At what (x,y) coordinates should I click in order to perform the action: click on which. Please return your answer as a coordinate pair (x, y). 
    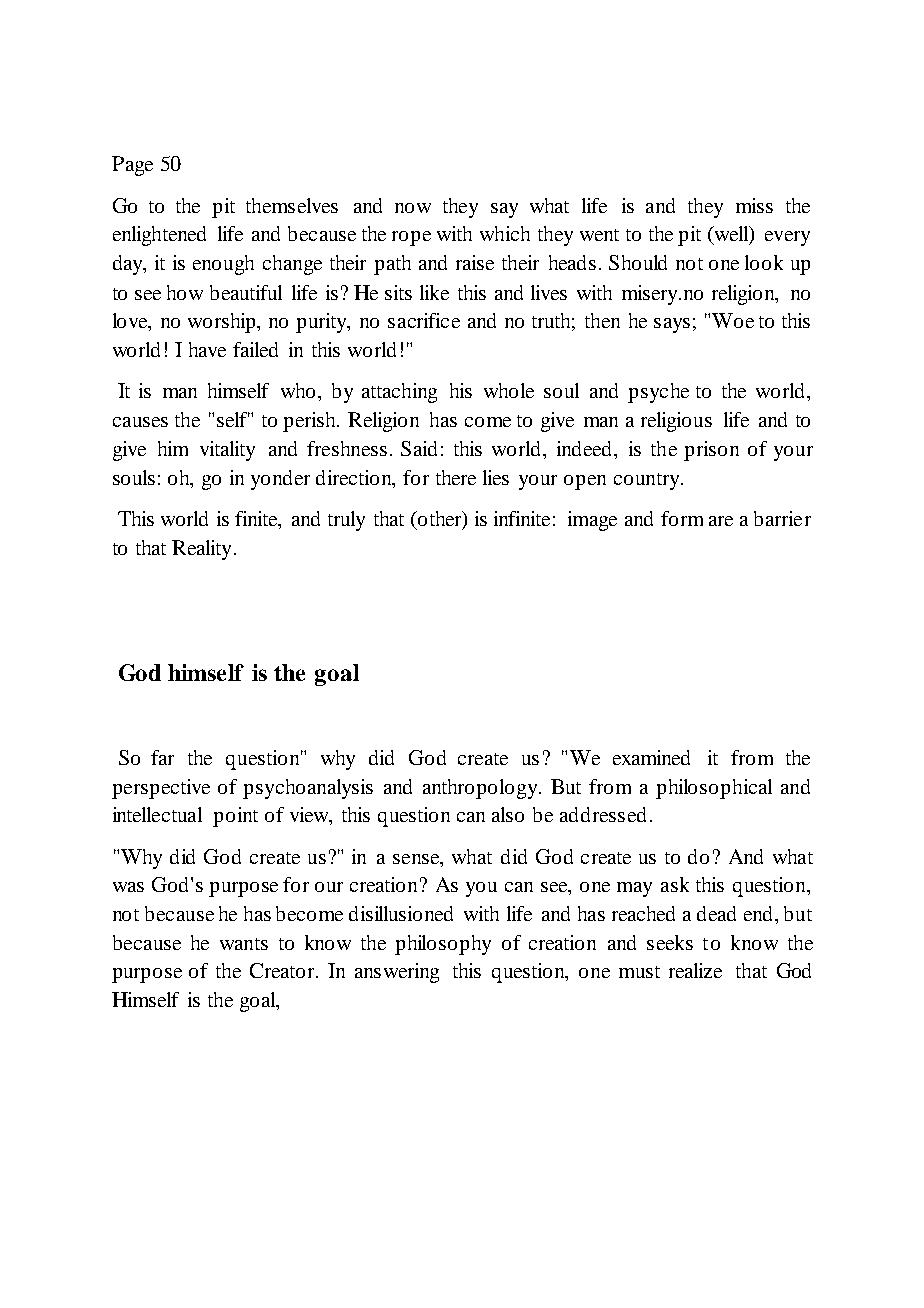
    Looking at the image, I should click on (505, 233).
